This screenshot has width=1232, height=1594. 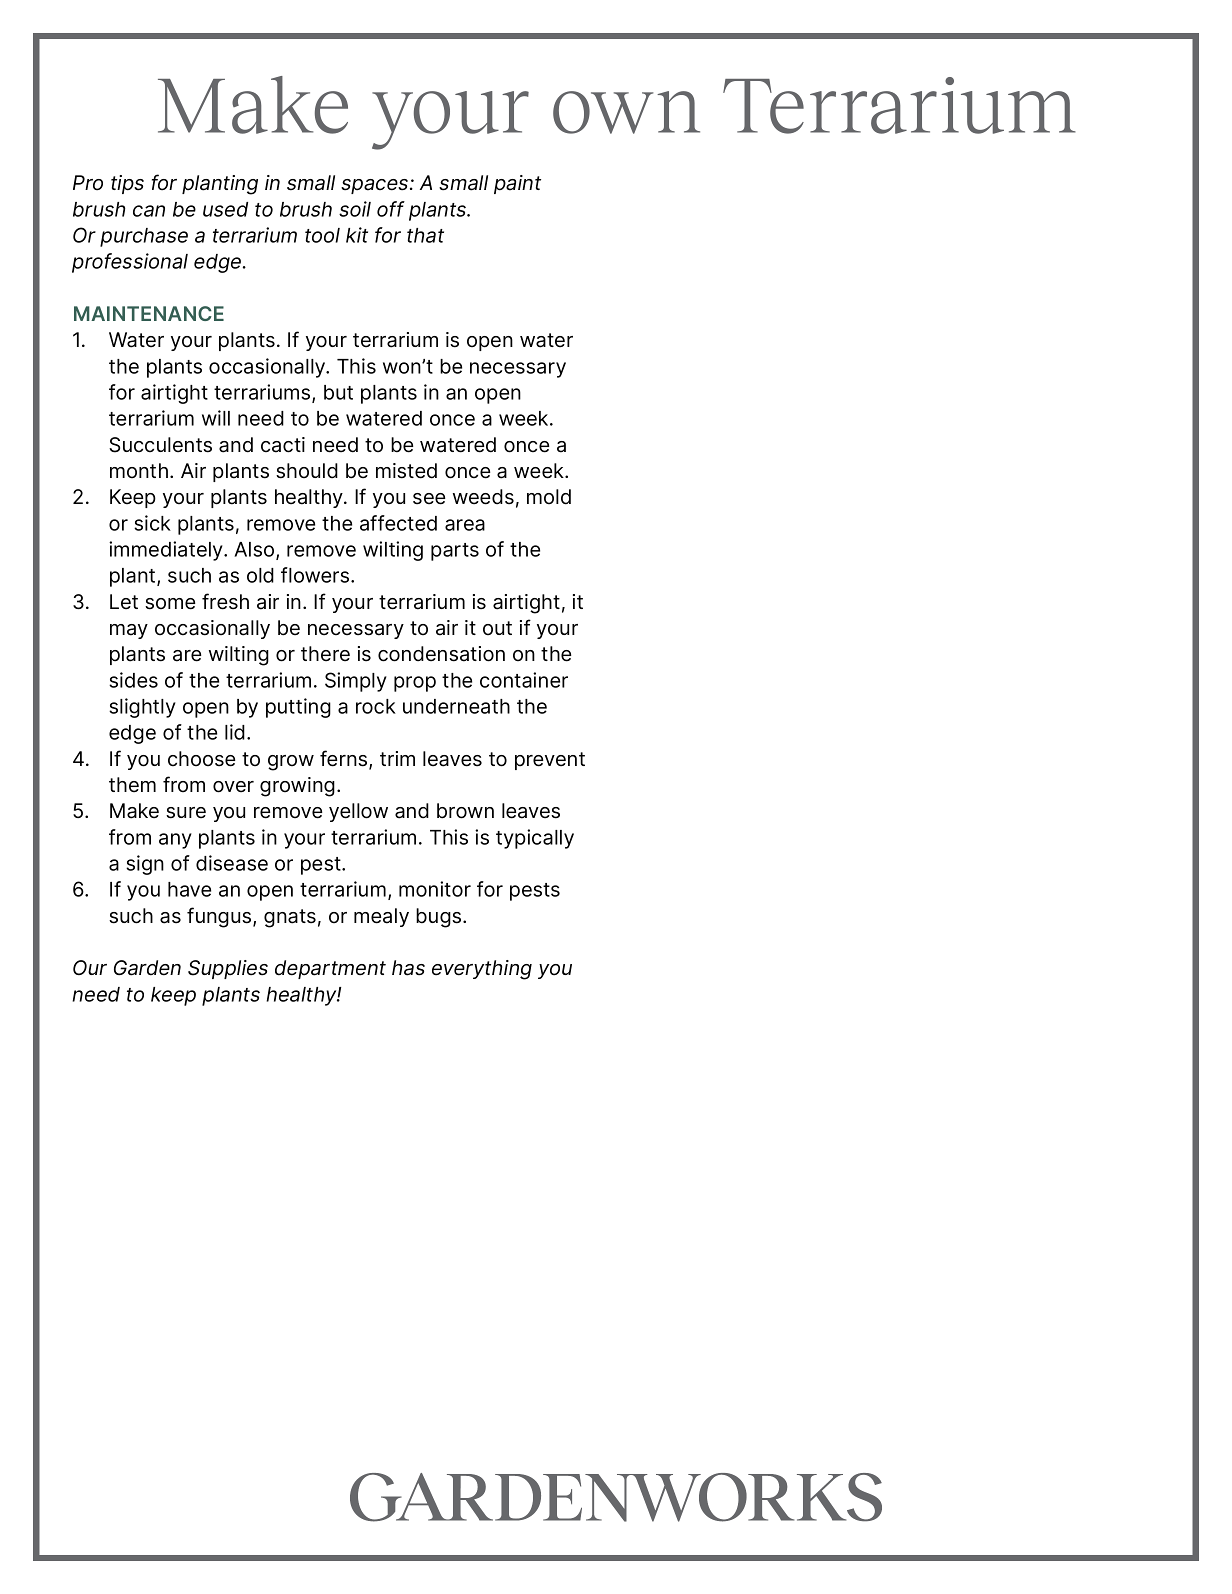 What do you see at coordinates (142, 708) in the screenshot?
I see `slightly` at bounding box center [142, 708].
